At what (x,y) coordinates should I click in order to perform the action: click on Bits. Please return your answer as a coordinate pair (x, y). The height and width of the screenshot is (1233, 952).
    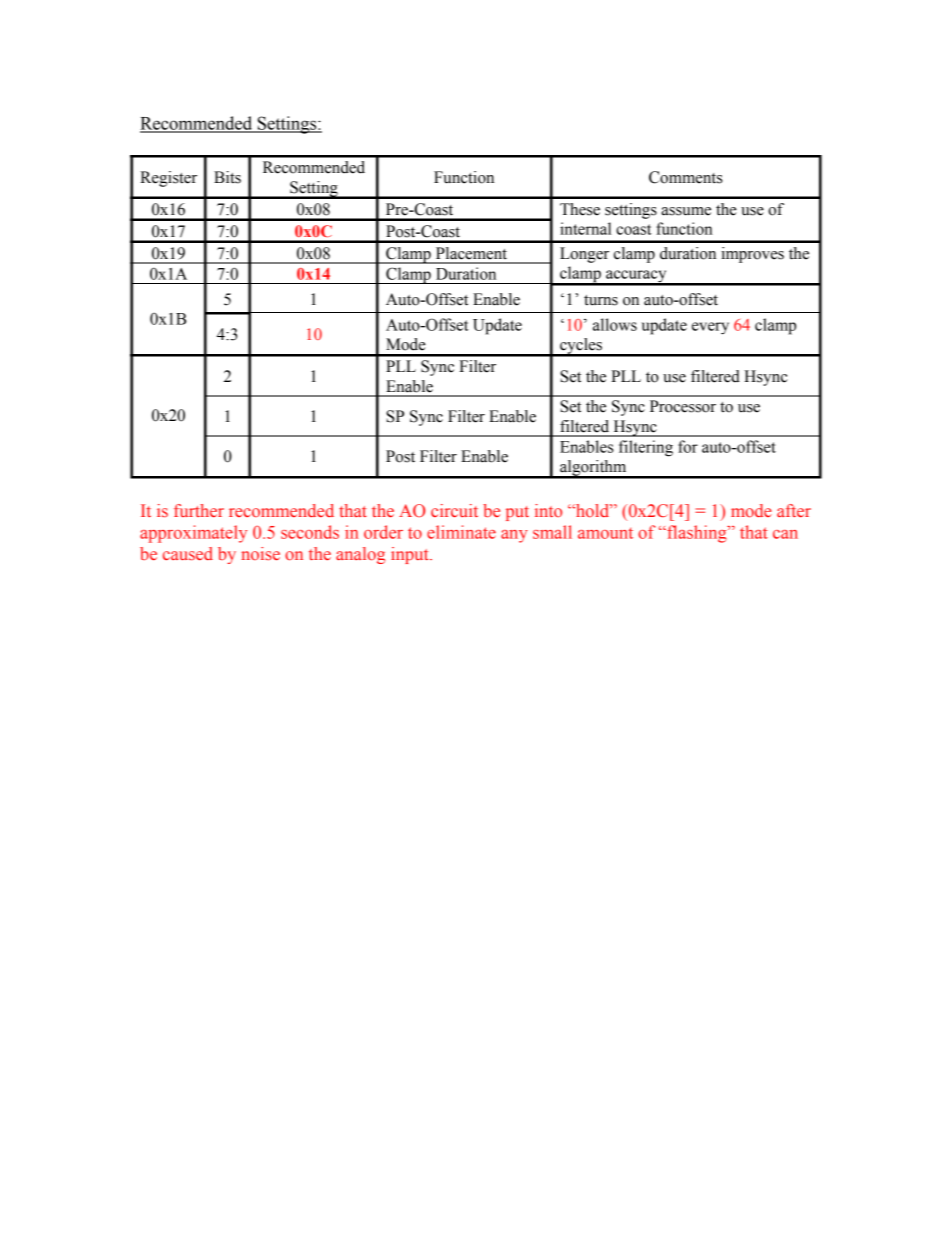
    Looking at the image, I should click on (227, 177).
